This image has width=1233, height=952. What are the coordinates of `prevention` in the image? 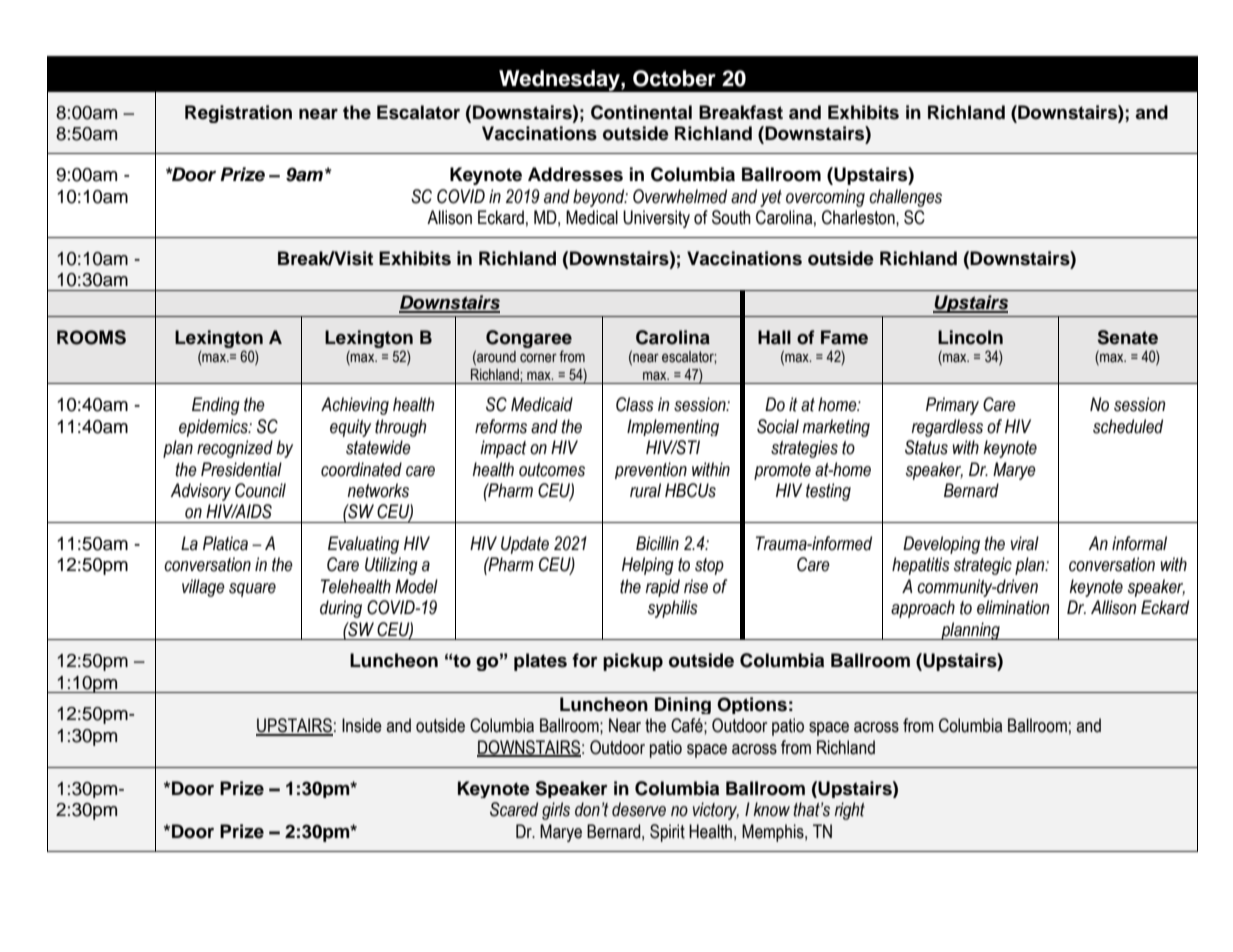 It's located at (651, 470).
